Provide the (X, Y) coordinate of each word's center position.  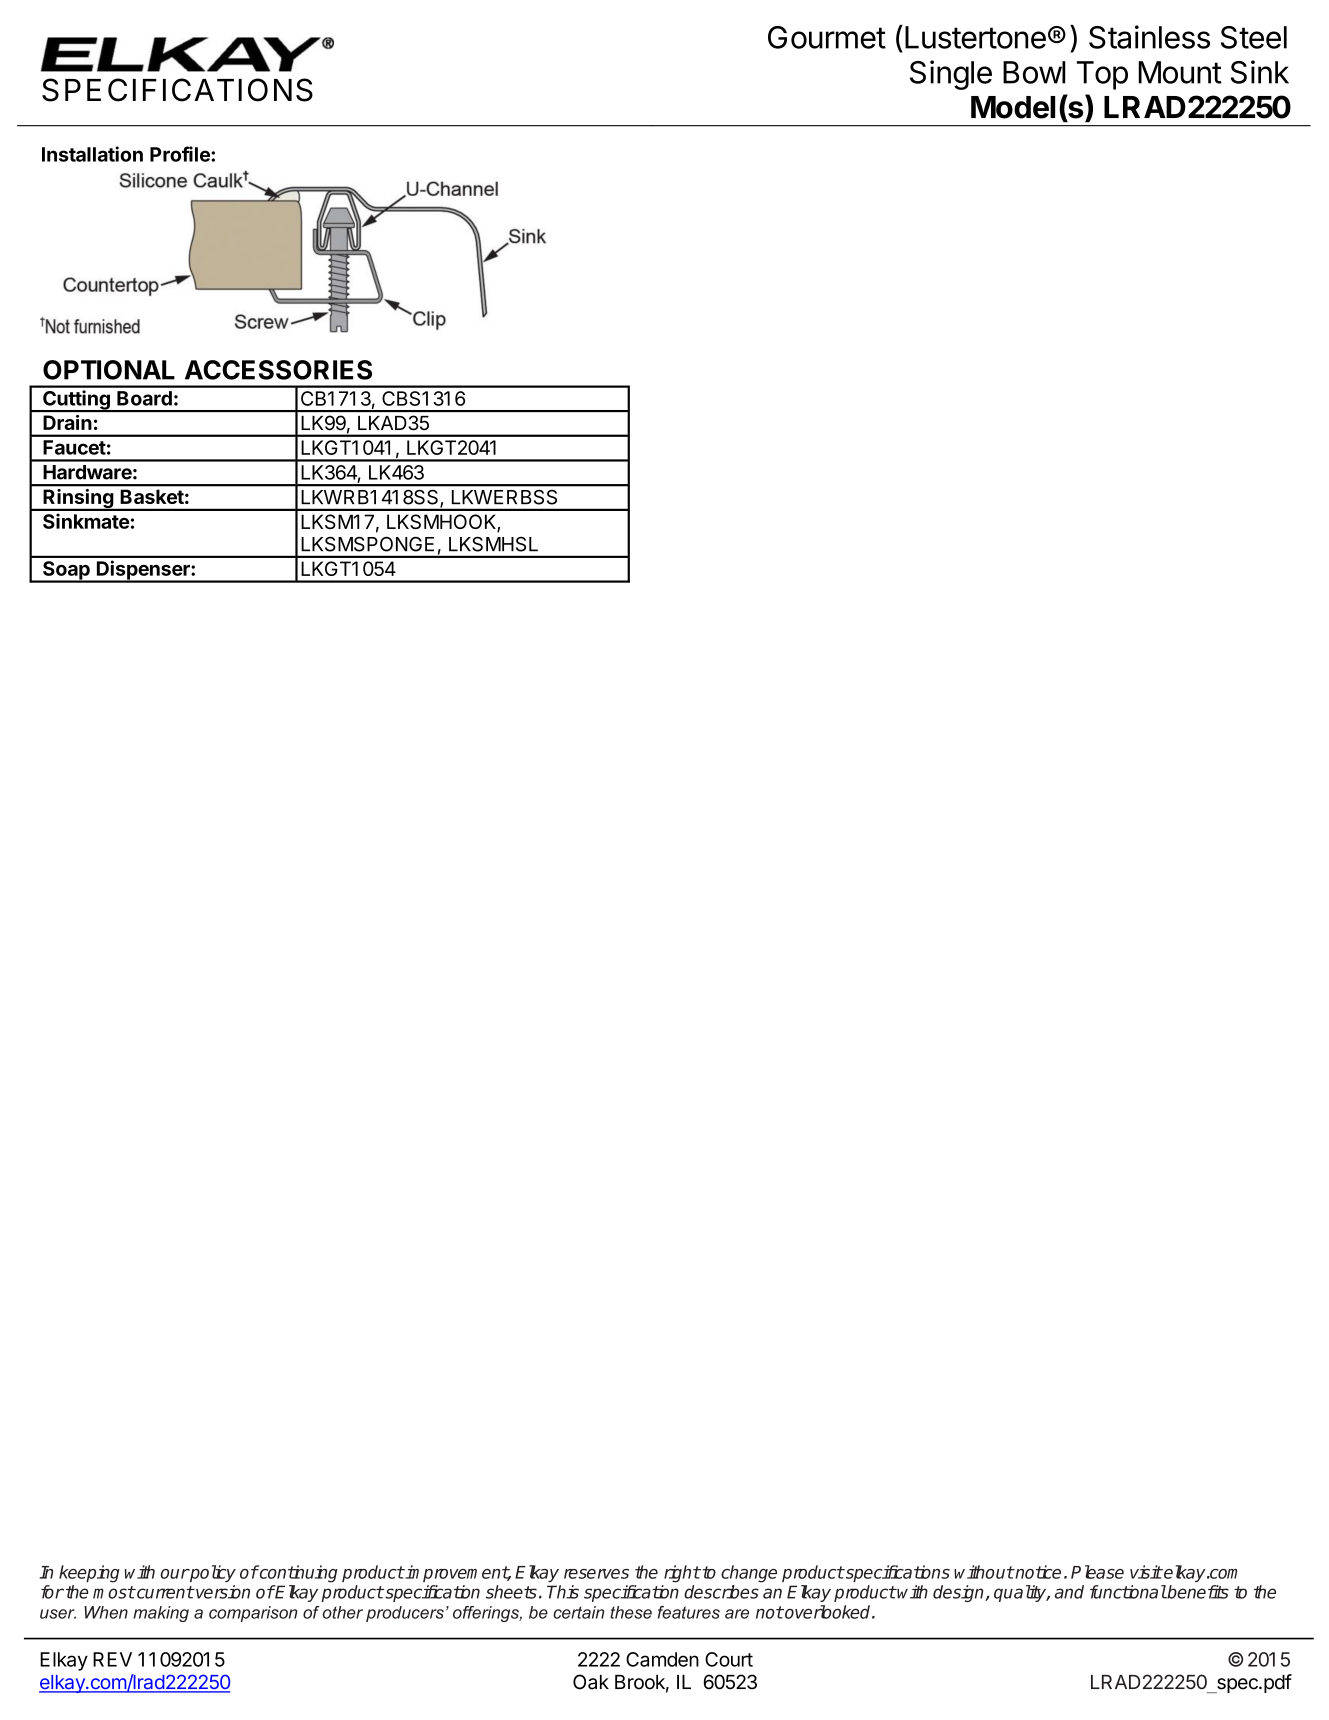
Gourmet (827, 37)
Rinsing (78, 500)
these (631, 1612)
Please (1097, 1572)
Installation (92, 154)
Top (1102, 75)
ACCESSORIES (278, 370)
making (161, 1614)
